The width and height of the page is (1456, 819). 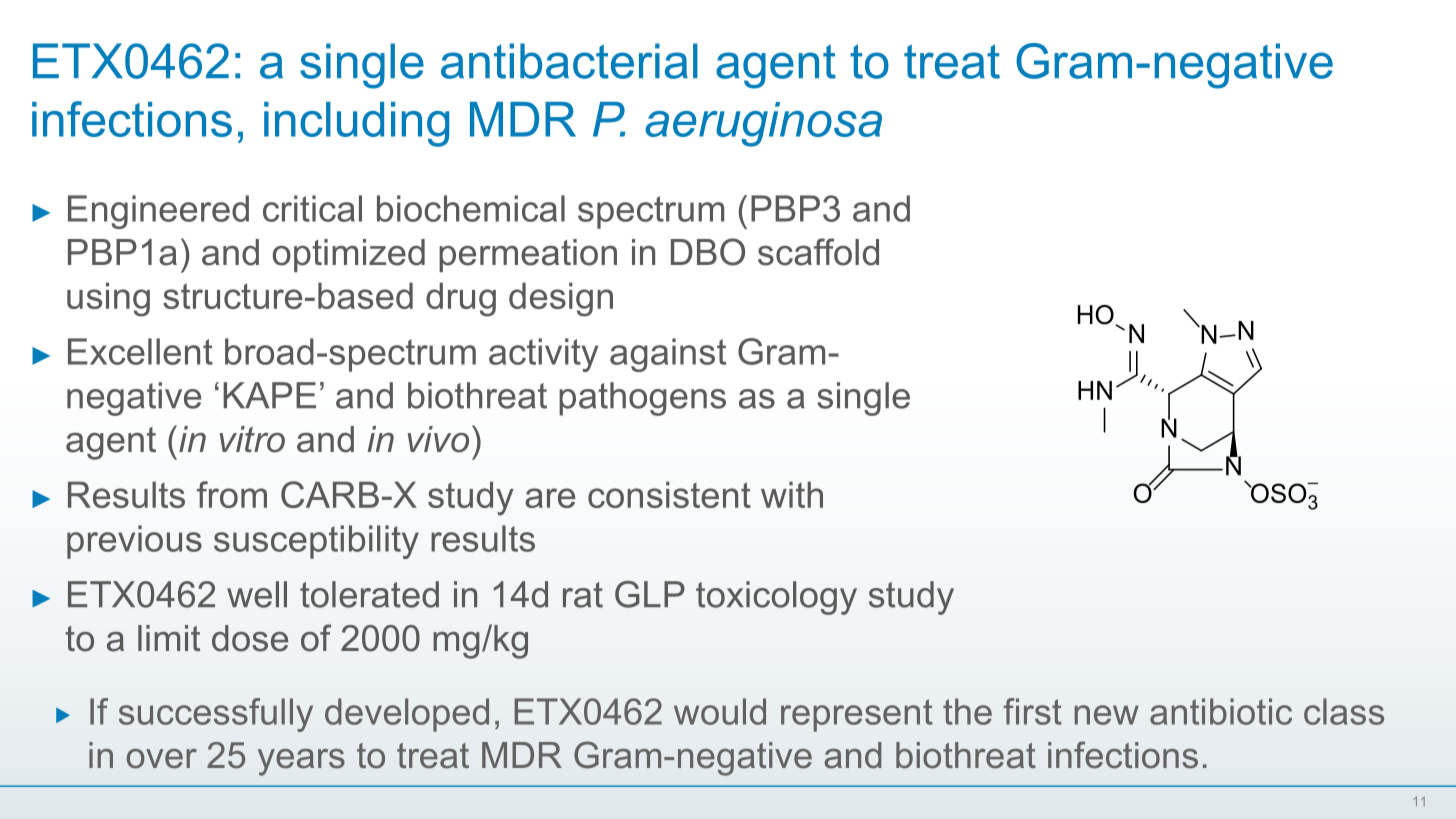 I want to click on pathogens, so click(x=642, y=399).
